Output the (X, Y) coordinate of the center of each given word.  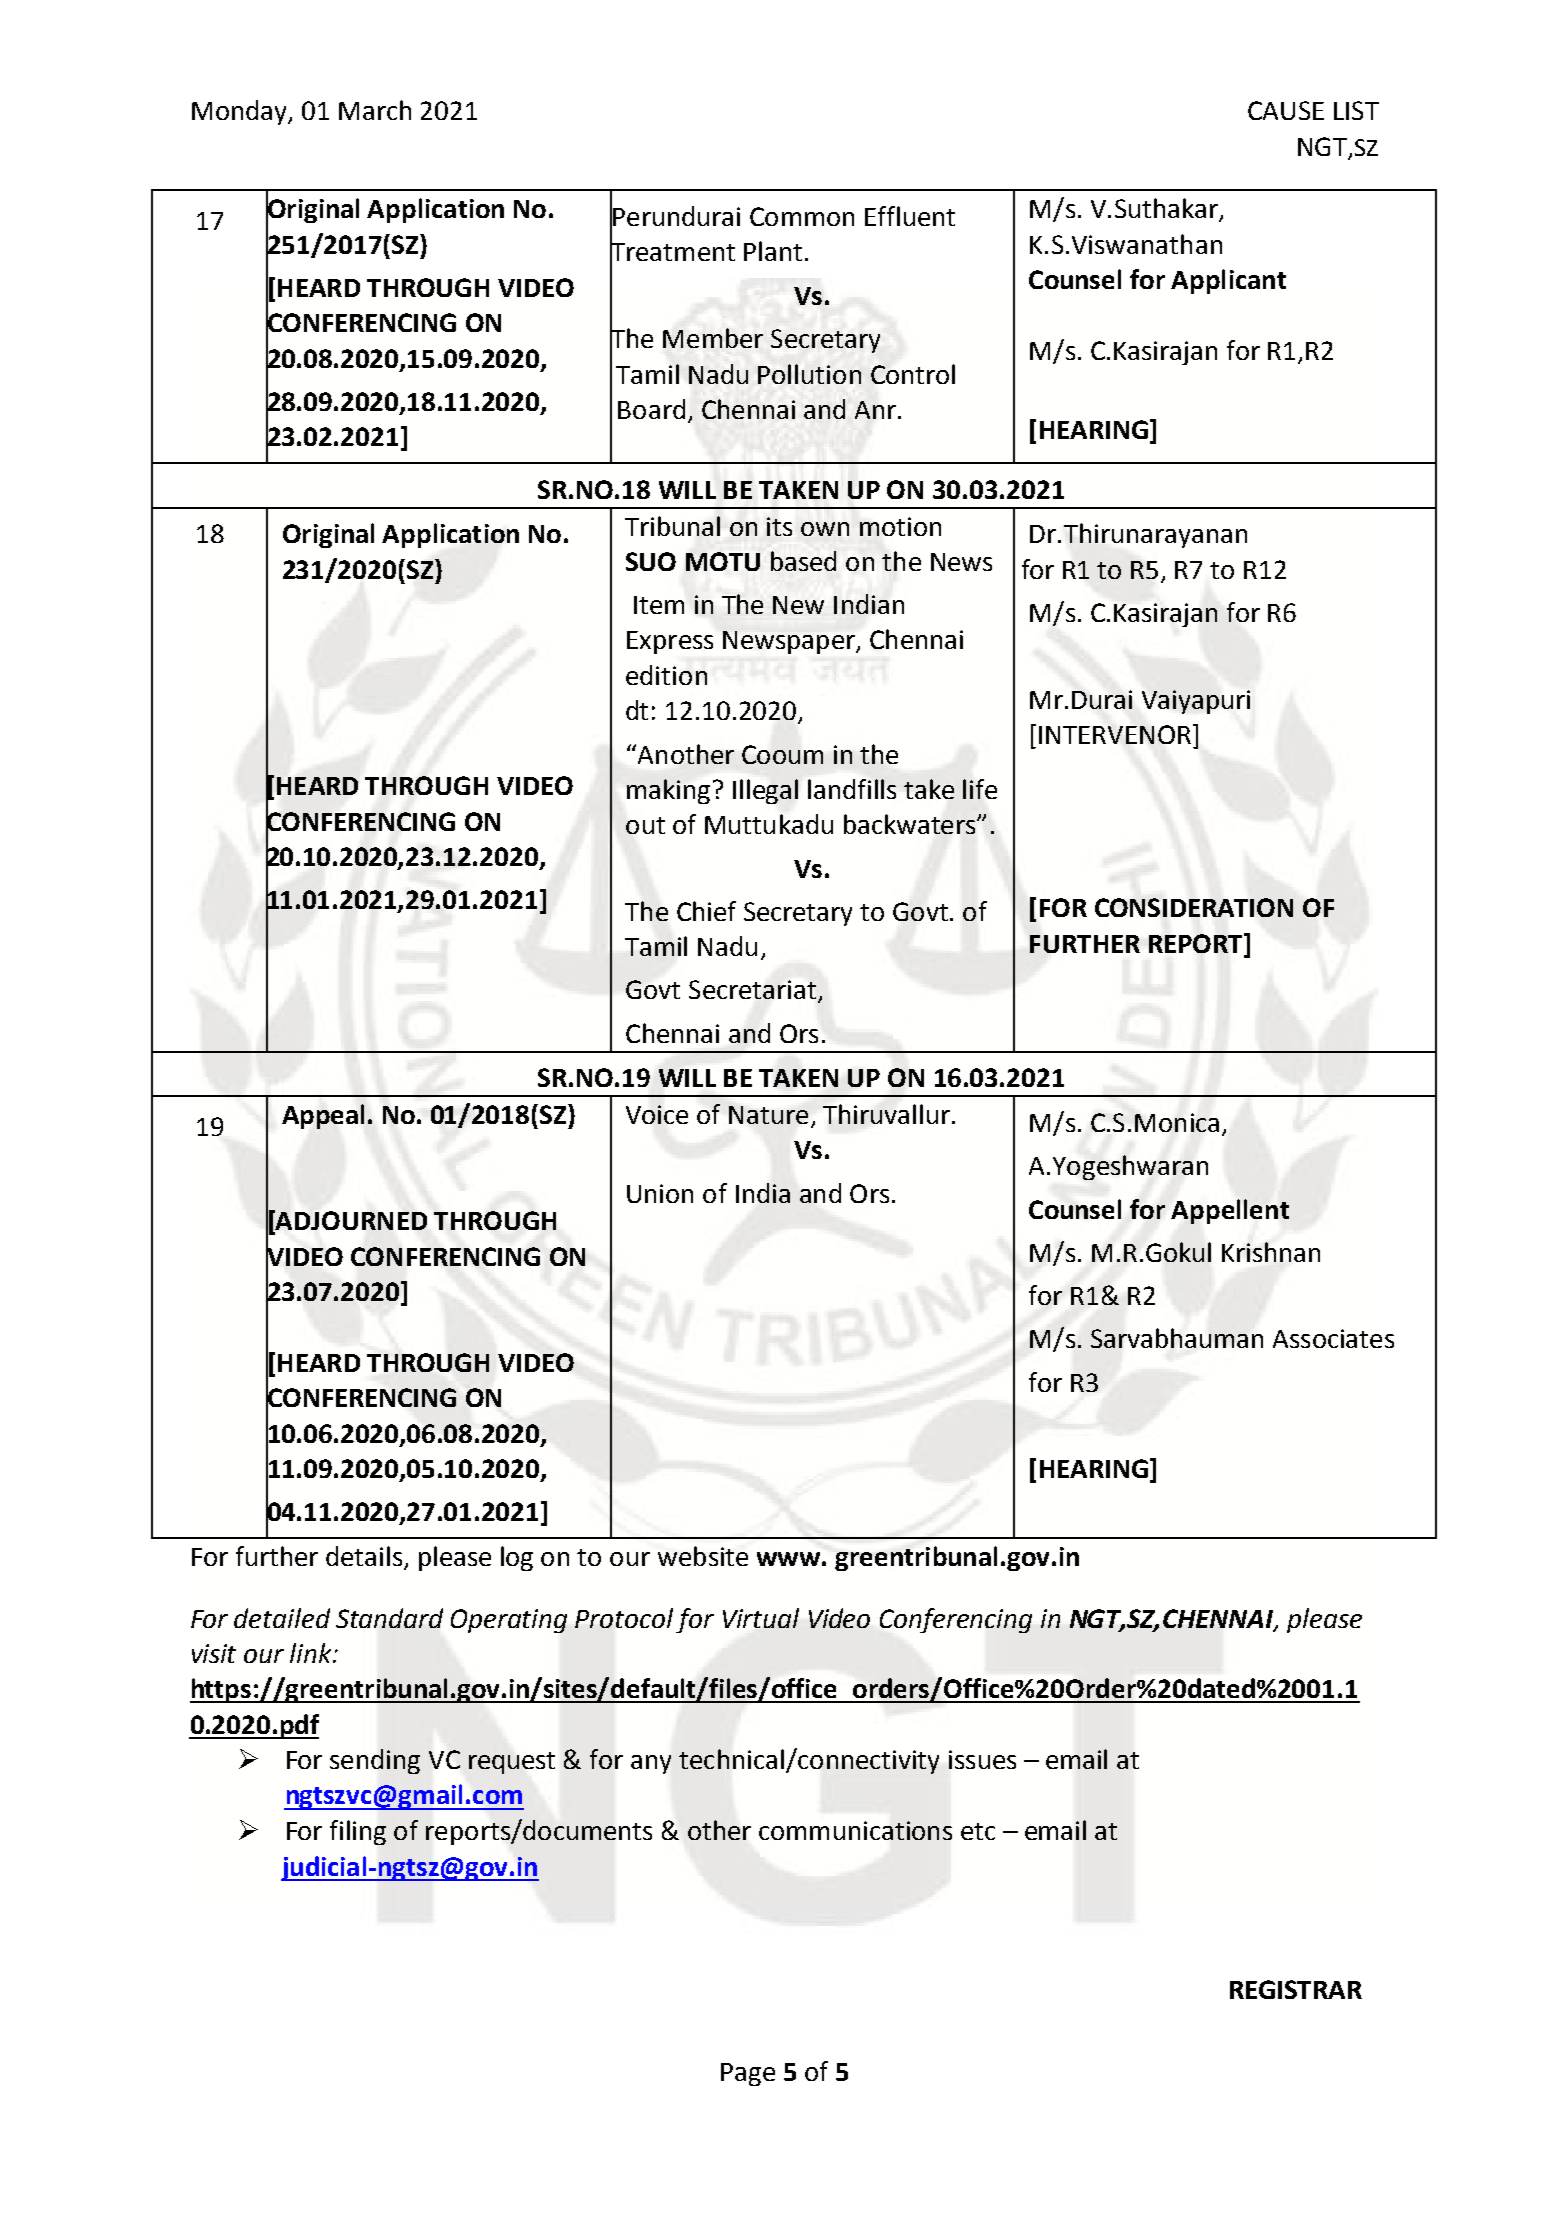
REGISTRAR (1296, 1989)
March (375, 110)
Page (748, 2074)
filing (358, 1832)
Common (802, 216)
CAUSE (1286, 110)
